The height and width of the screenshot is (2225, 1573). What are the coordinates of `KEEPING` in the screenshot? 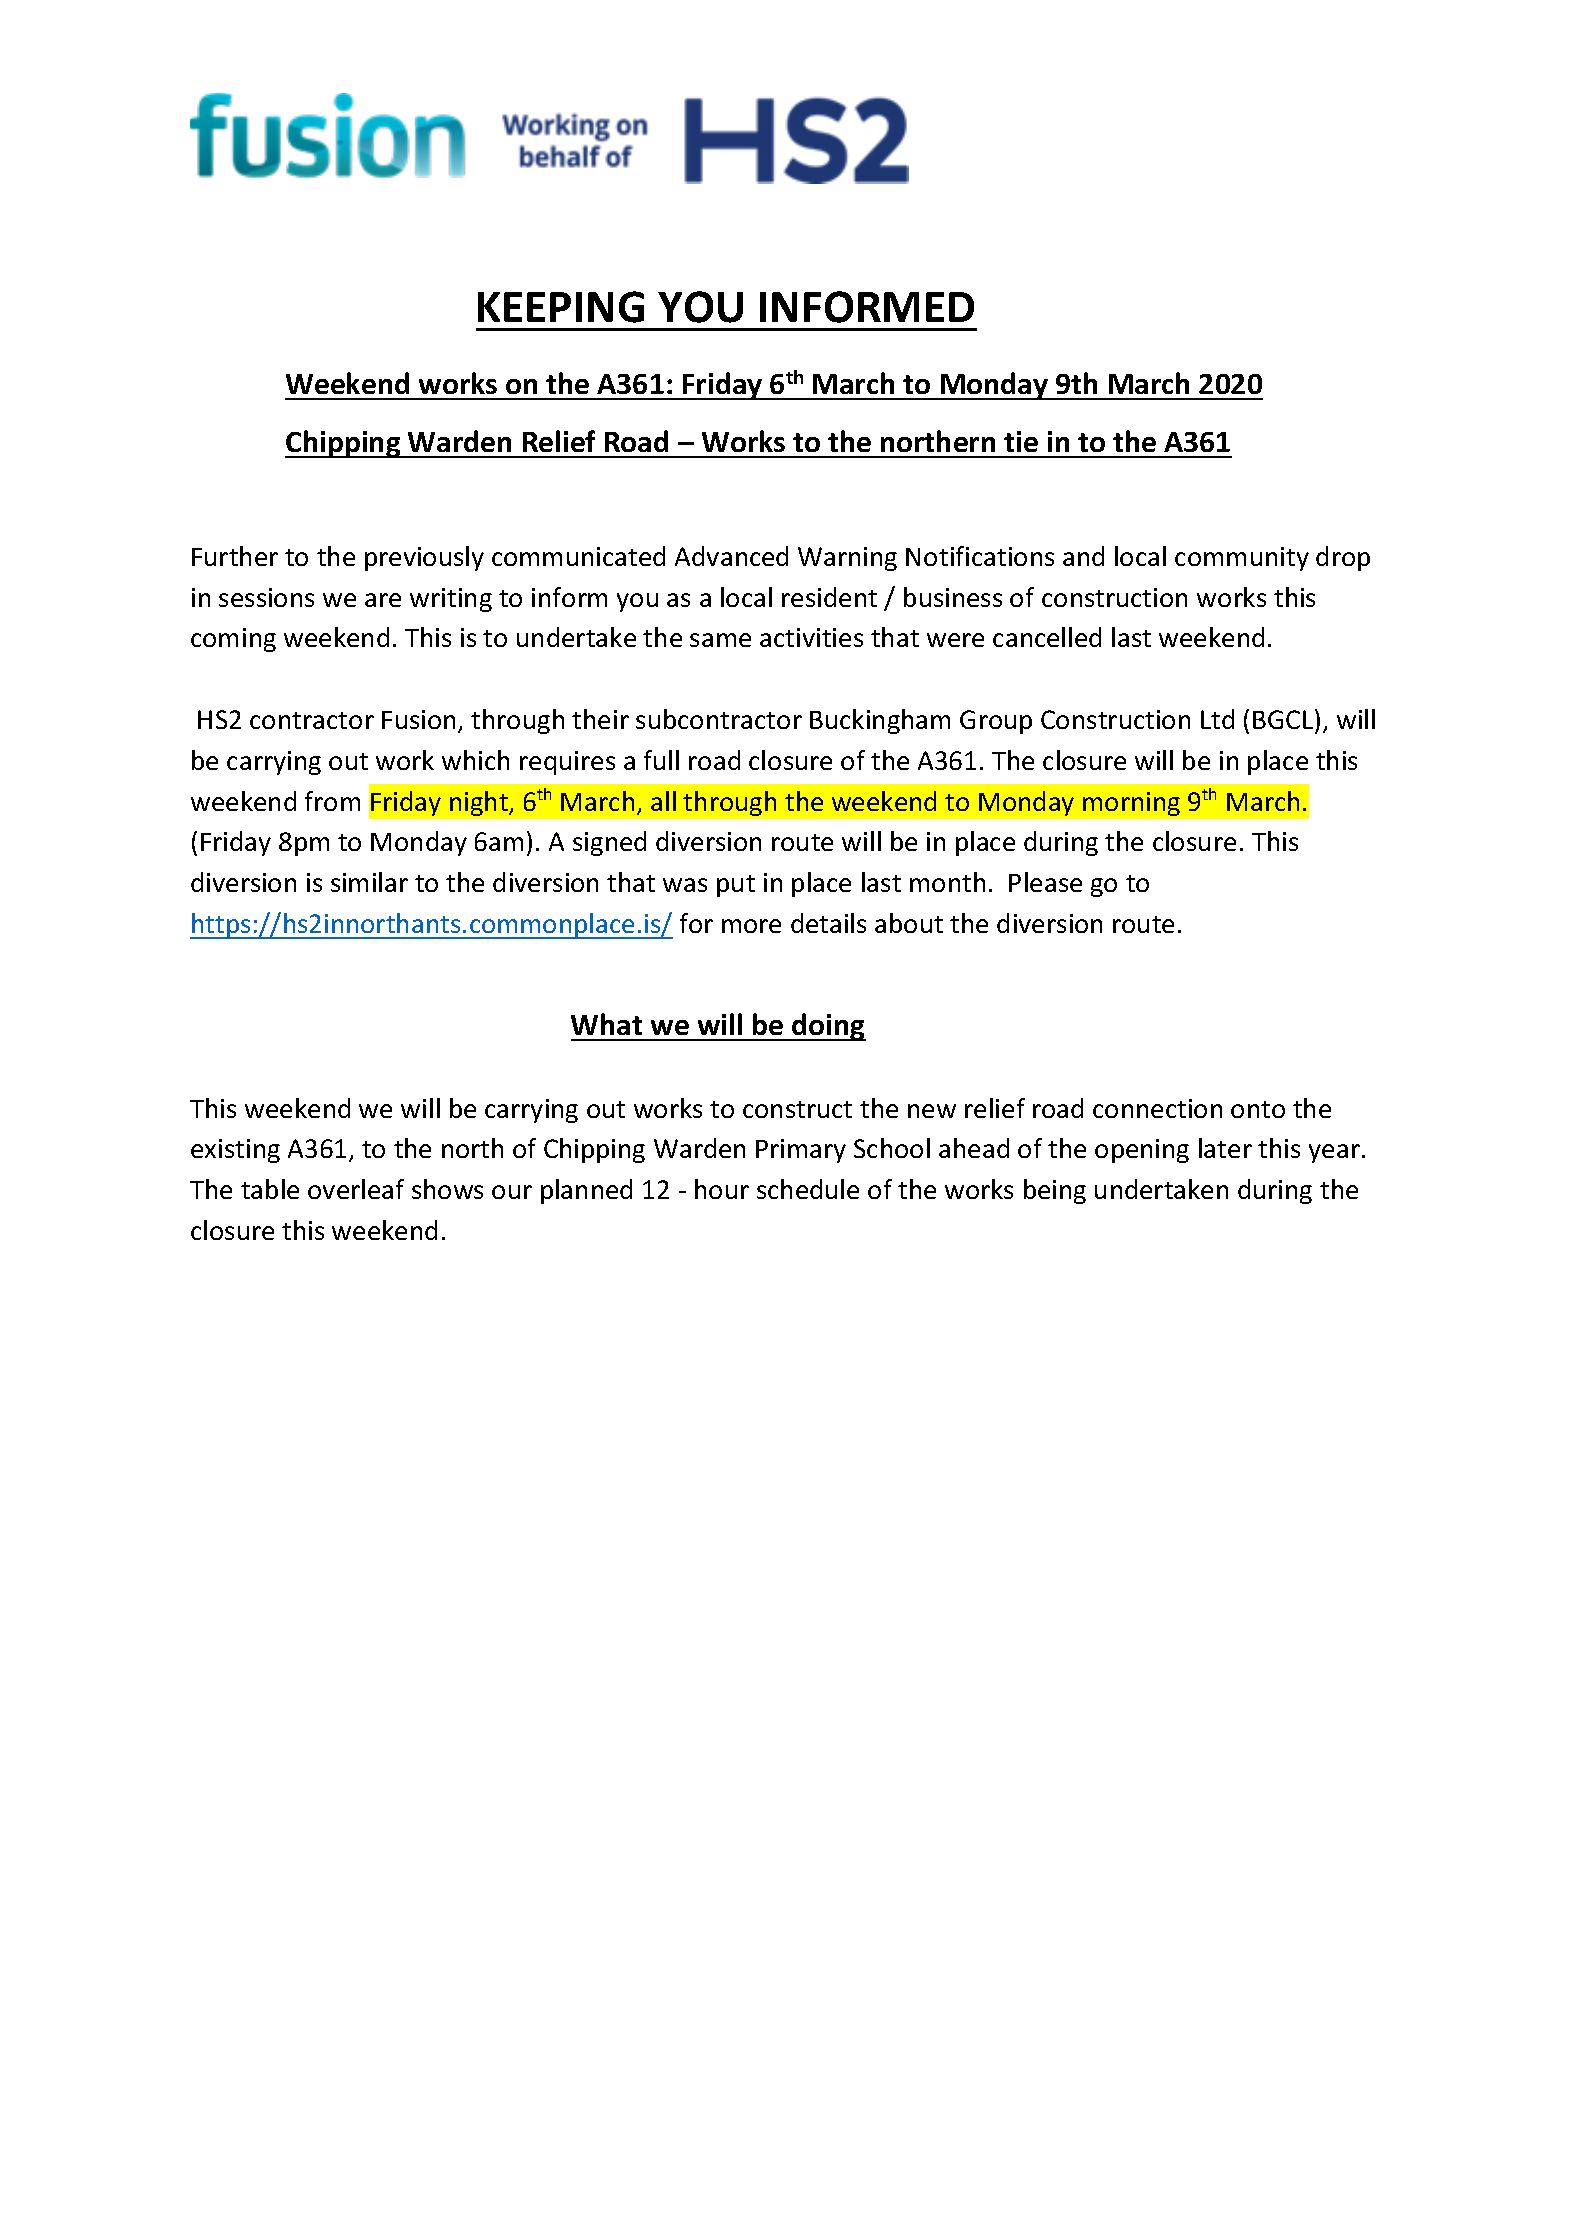 It's located at (561, 307).
